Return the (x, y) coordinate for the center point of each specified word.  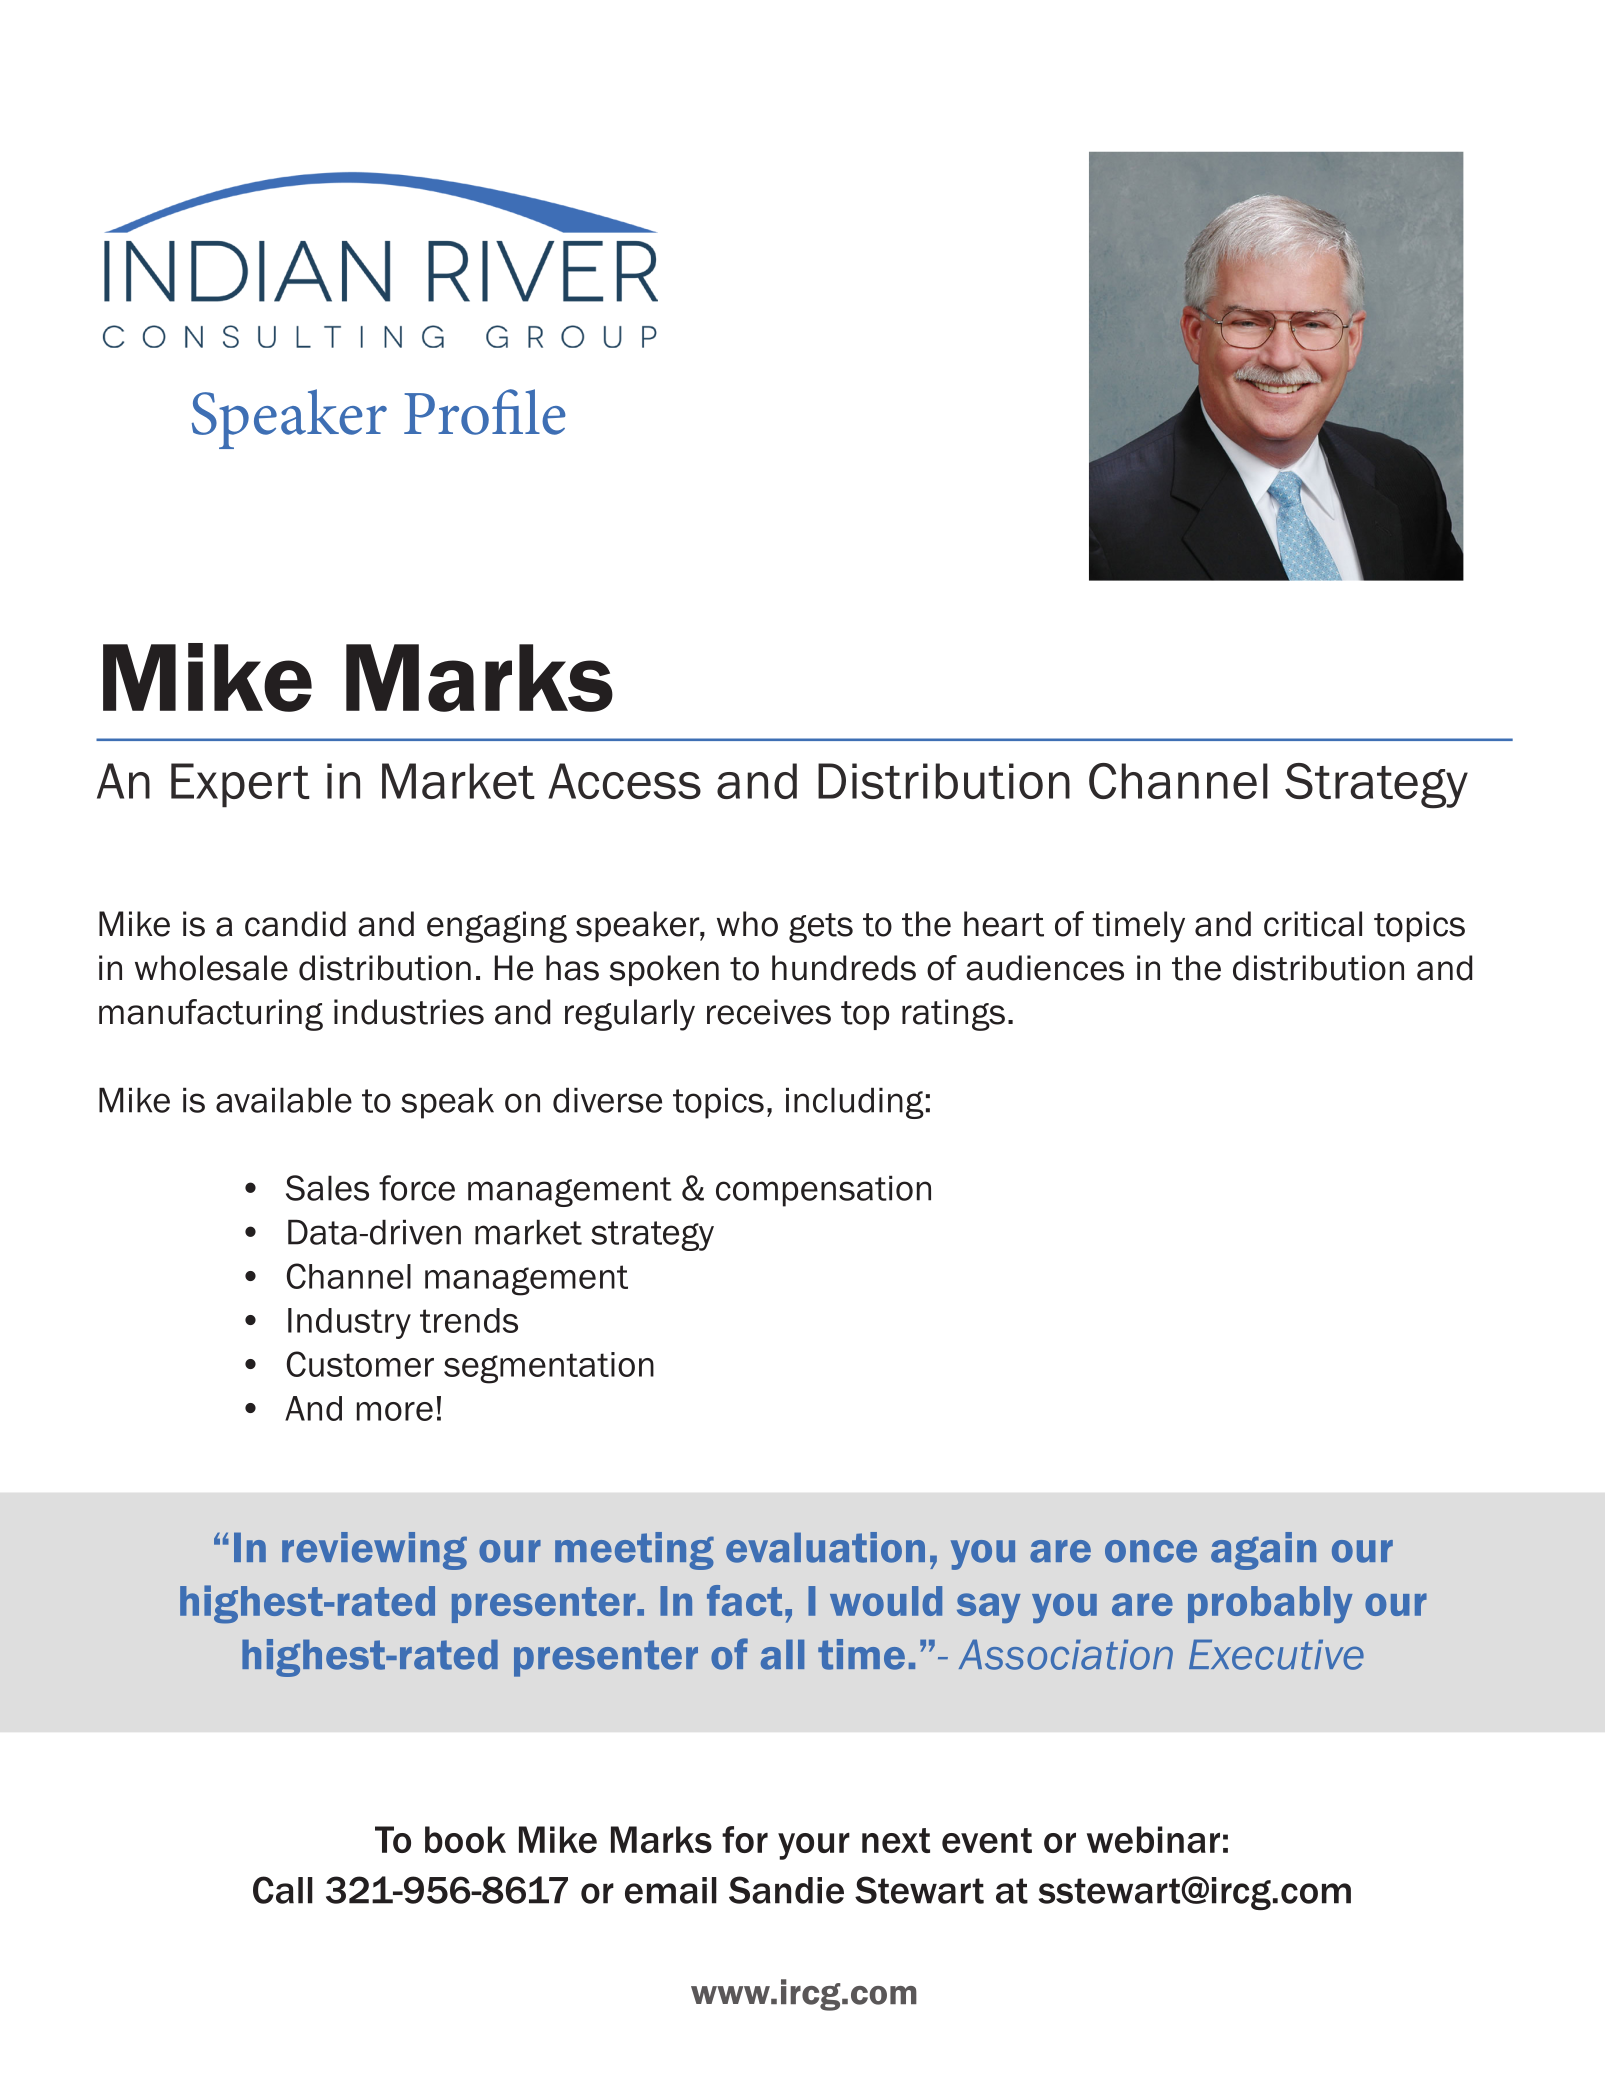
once (1151, 1551)
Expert (240, 785)
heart (1004, 924)
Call (283, 1890)
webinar (1153, 1839)
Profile (485, 412)
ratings (953, 1015)
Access (624, 781)
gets (821, 928)
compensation (823, 1191)
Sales (327, 1188)
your (814, 1846)
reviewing (374, 1551)
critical (1313, 924)
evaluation (825, 1547)
